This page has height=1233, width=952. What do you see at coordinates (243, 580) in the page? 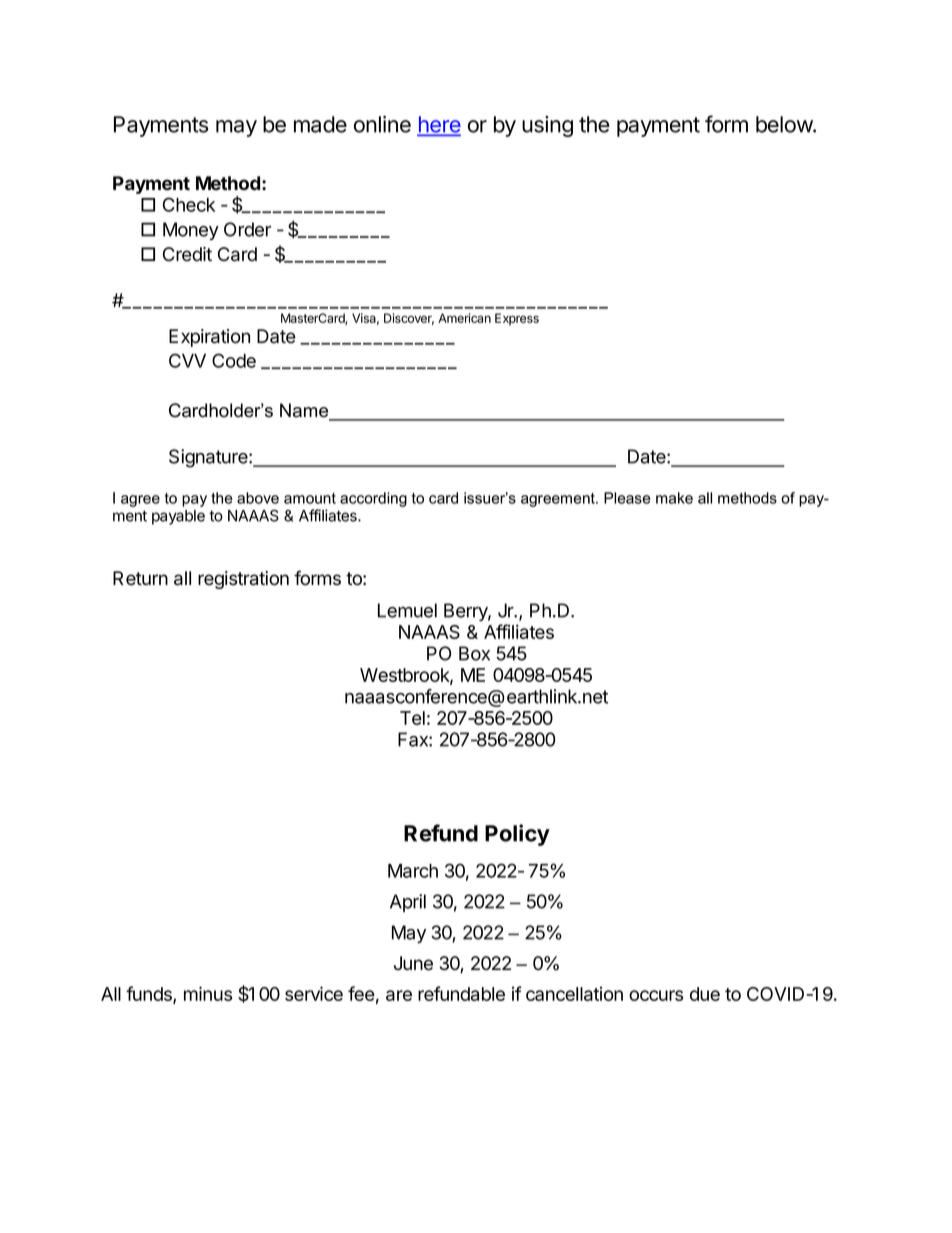
I see `registration` at bounding box center [243, 580].
